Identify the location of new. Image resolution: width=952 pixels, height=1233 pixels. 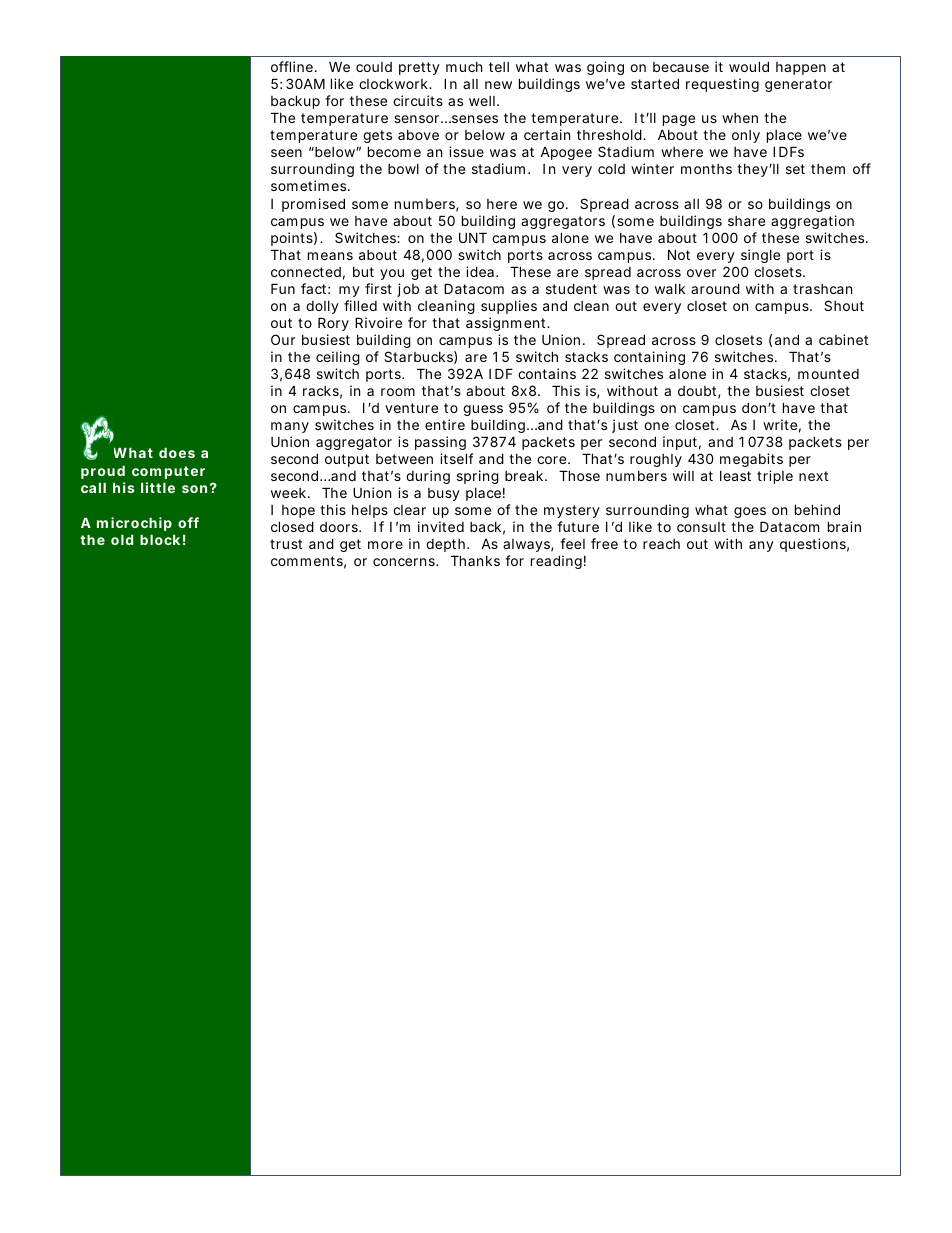
(498, 85).
